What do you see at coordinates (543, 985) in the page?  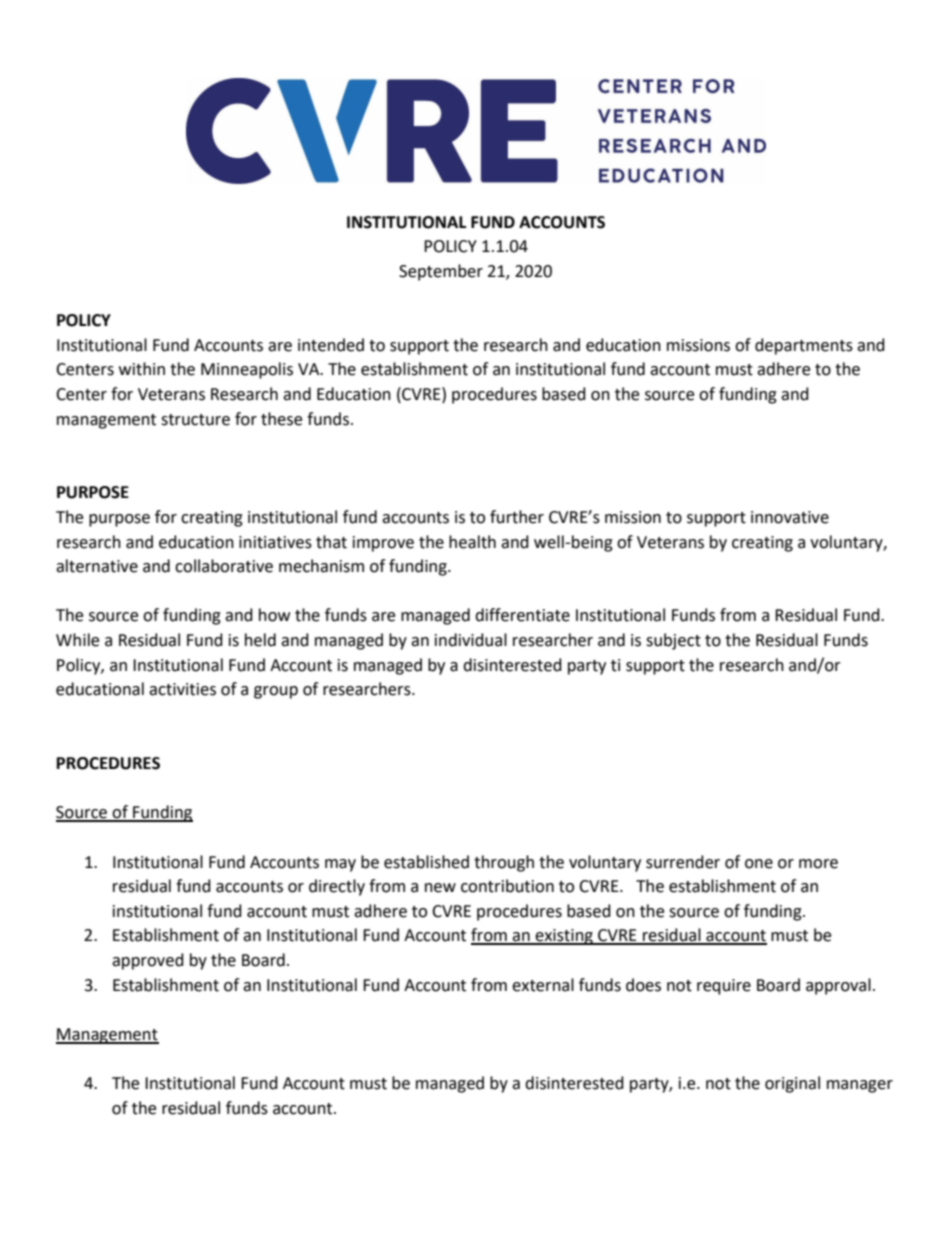 I see `external` at bounding box center [543, 985].
